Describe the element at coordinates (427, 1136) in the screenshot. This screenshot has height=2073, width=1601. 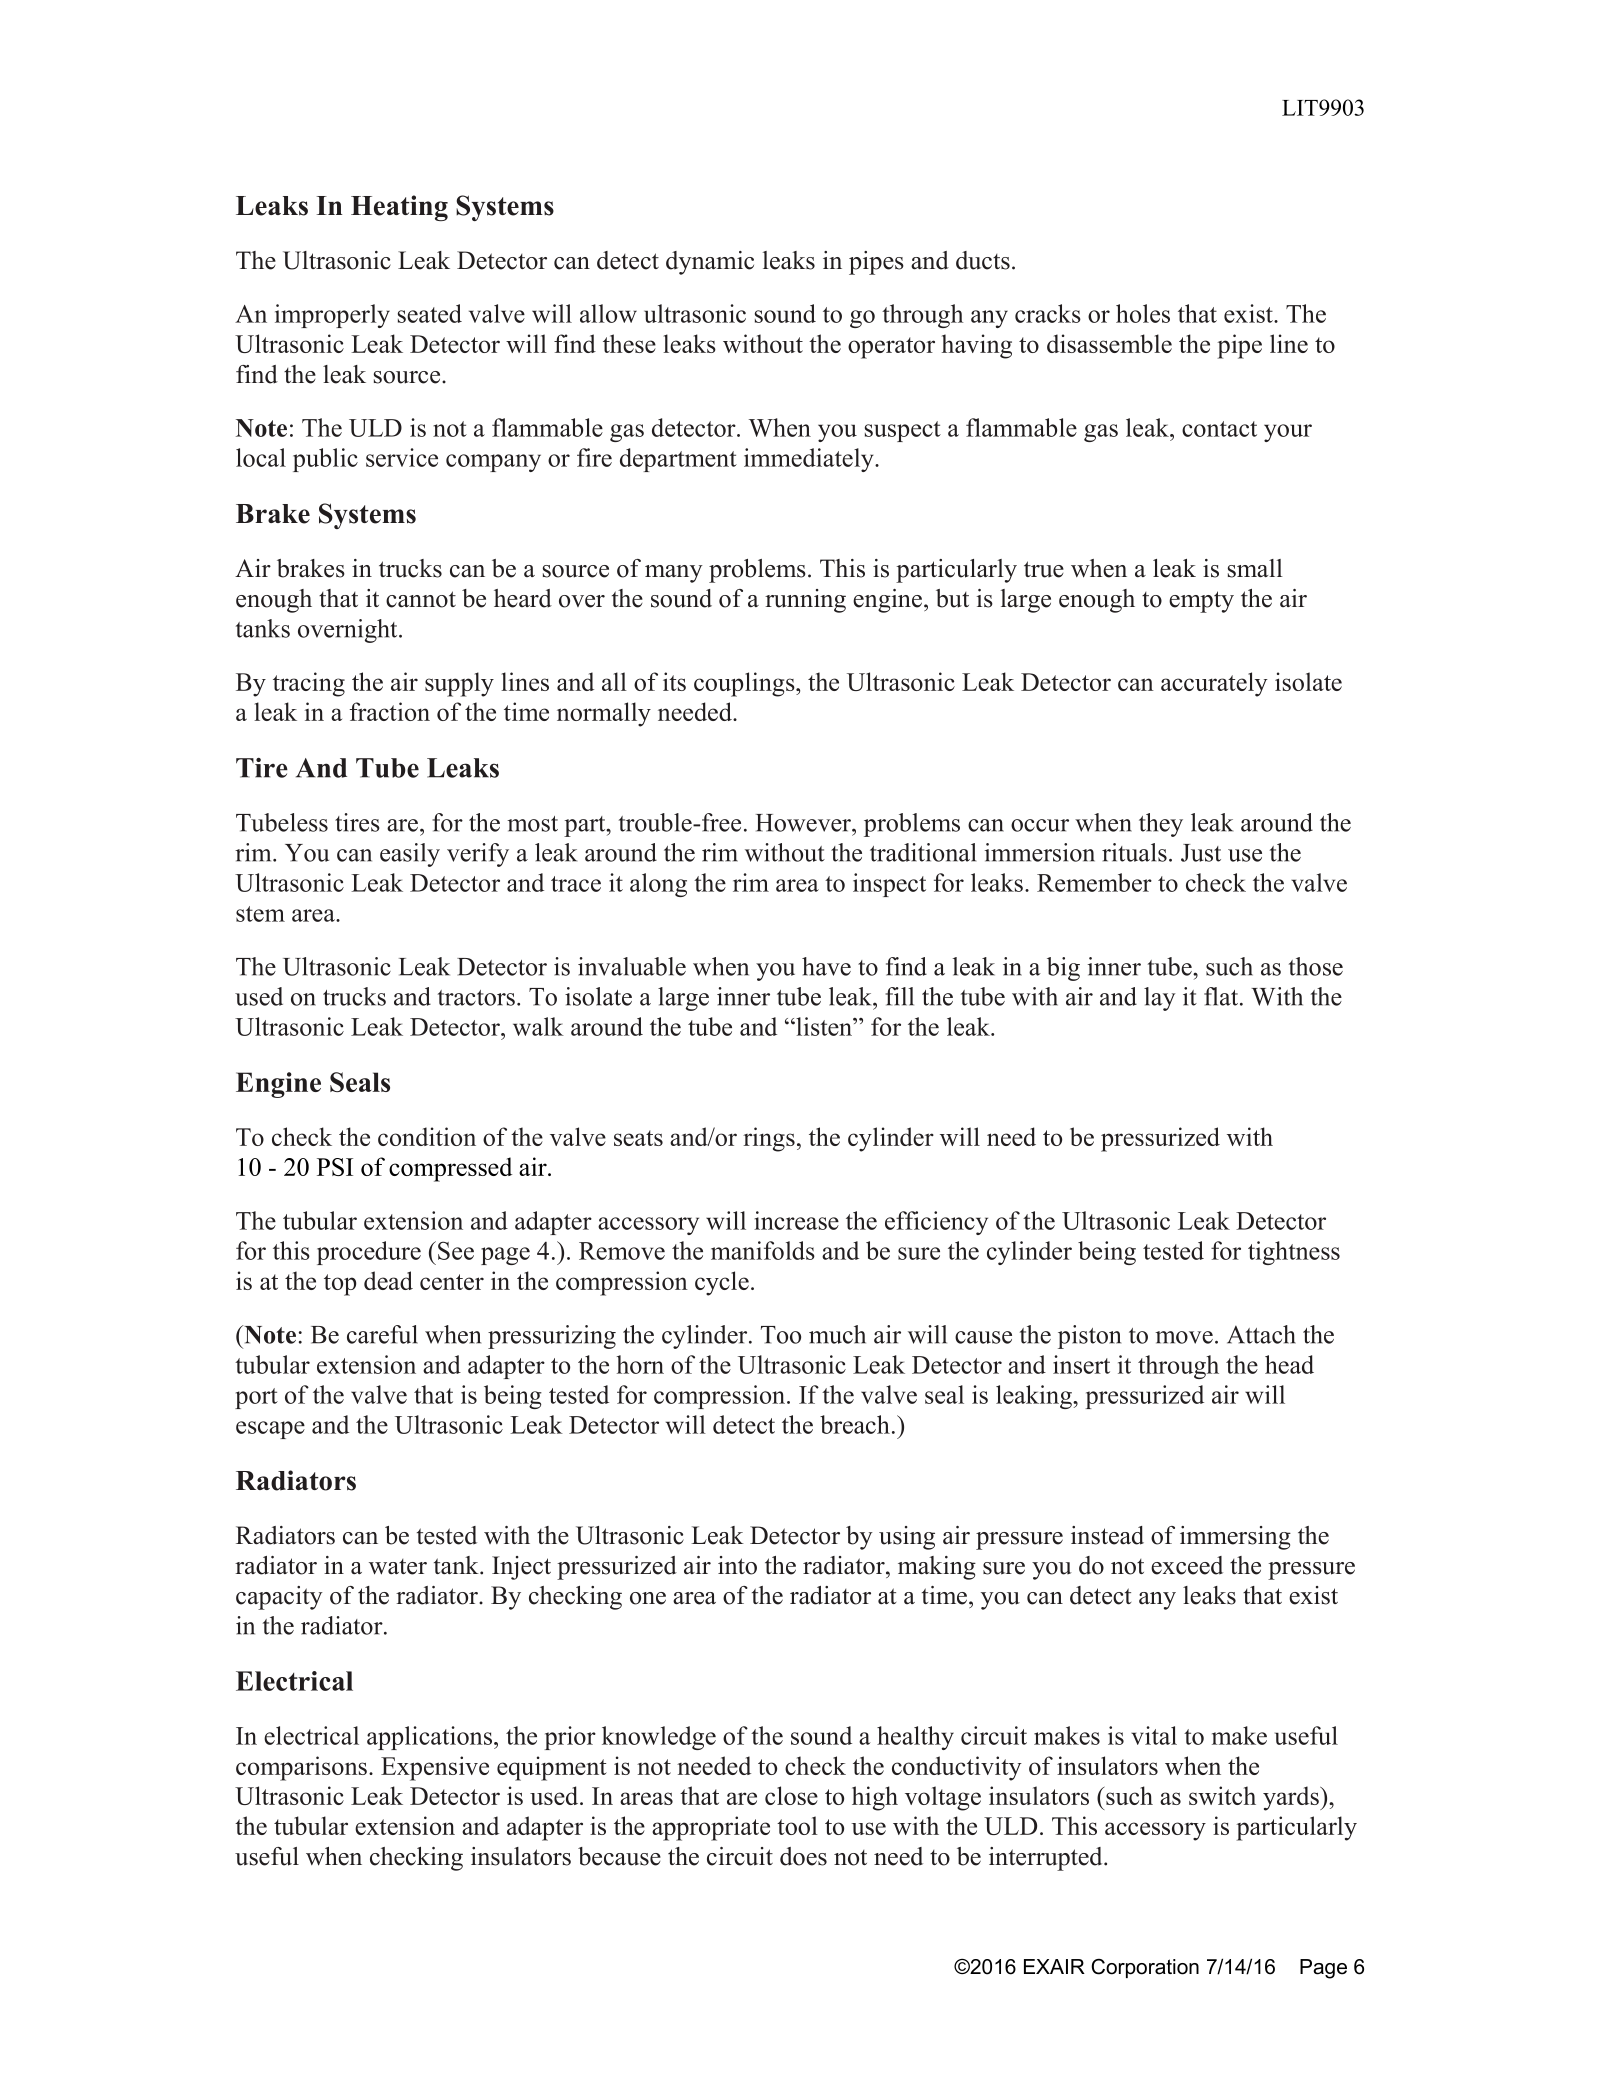
I see `condition` at that location.
